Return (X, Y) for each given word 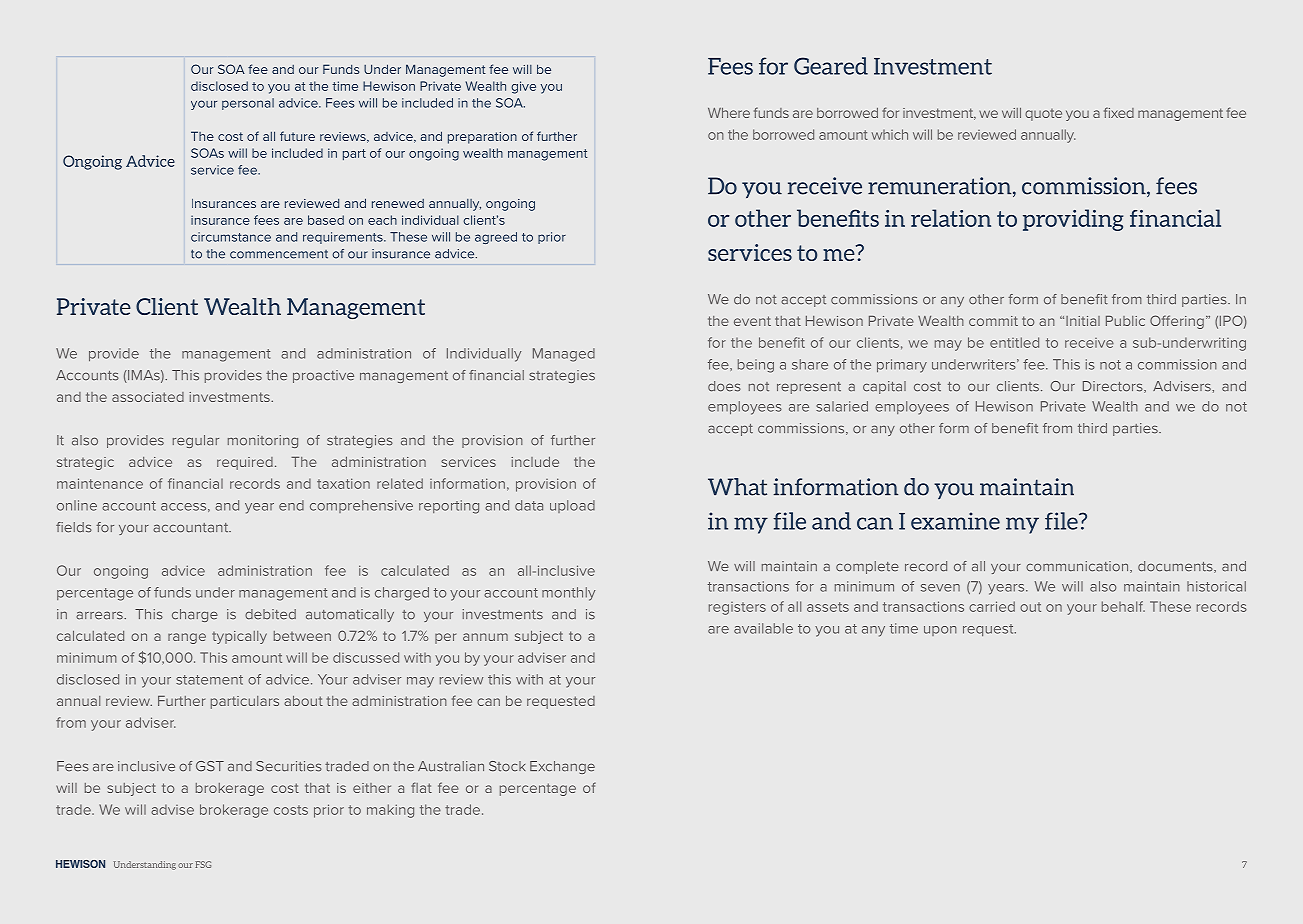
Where (729, 113)
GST (210, 766)
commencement (279, 254)
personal (248, 104)
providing (1073, 220)
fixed (1119, 112)
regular (196, 441)
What (737, 487)
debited (270, 614)
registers (737, 608)
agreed (496, 238)
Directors (1114, 387)
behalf (1123, 606)
